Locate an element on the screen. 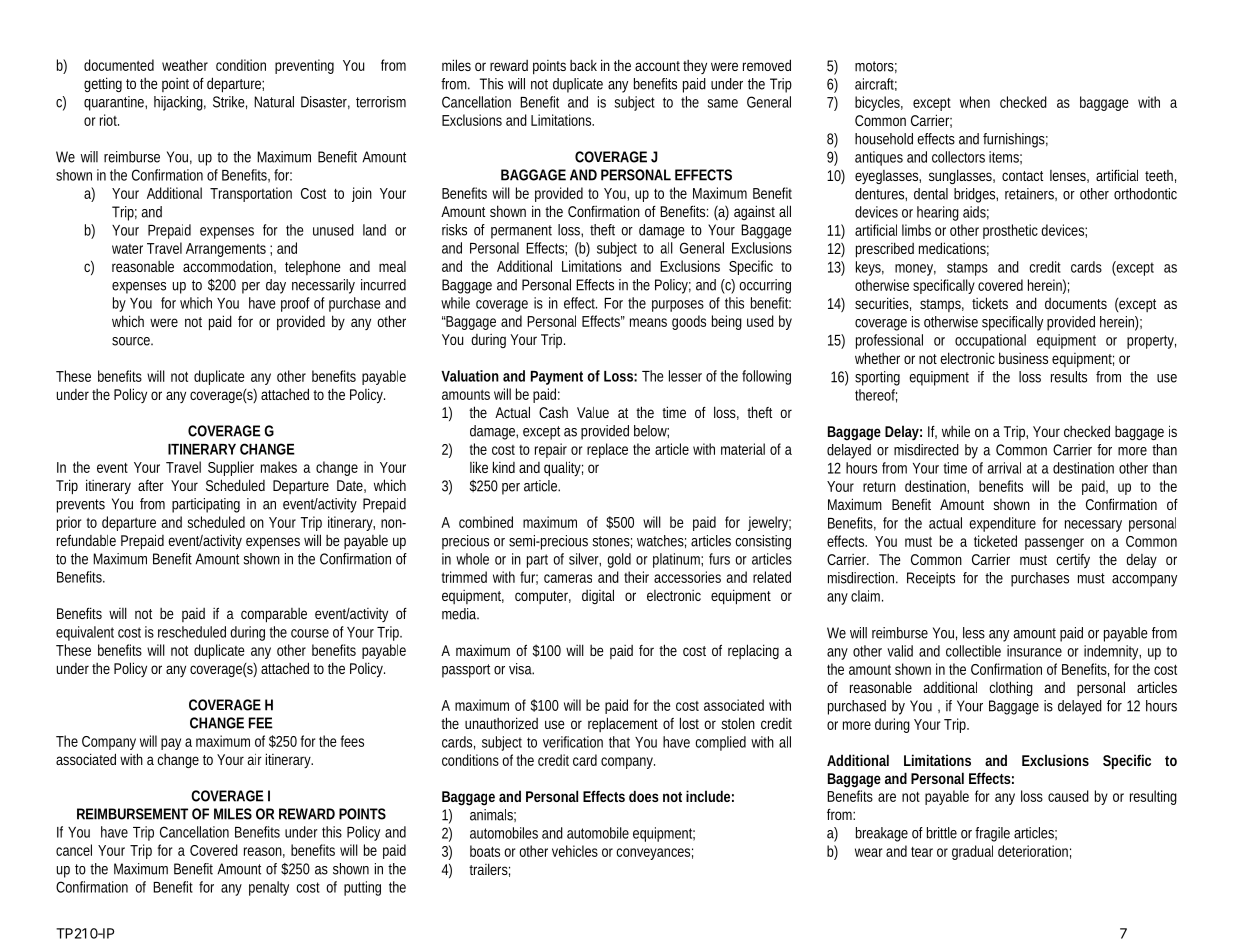  vehicles is located at coordinates (575, 851).
